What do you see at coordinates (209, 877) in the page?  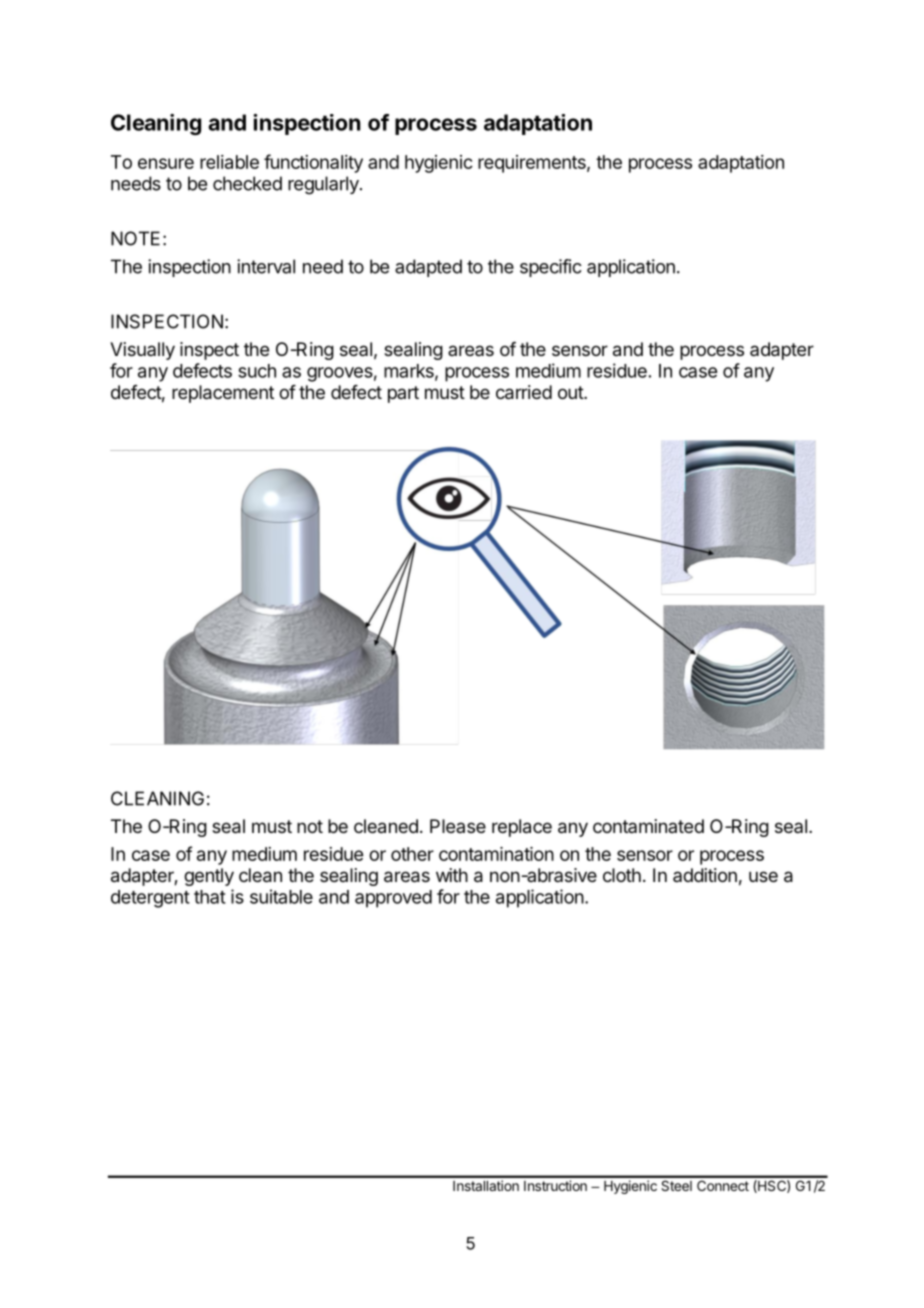 I see `gently` at bounding box center [209, 877].
